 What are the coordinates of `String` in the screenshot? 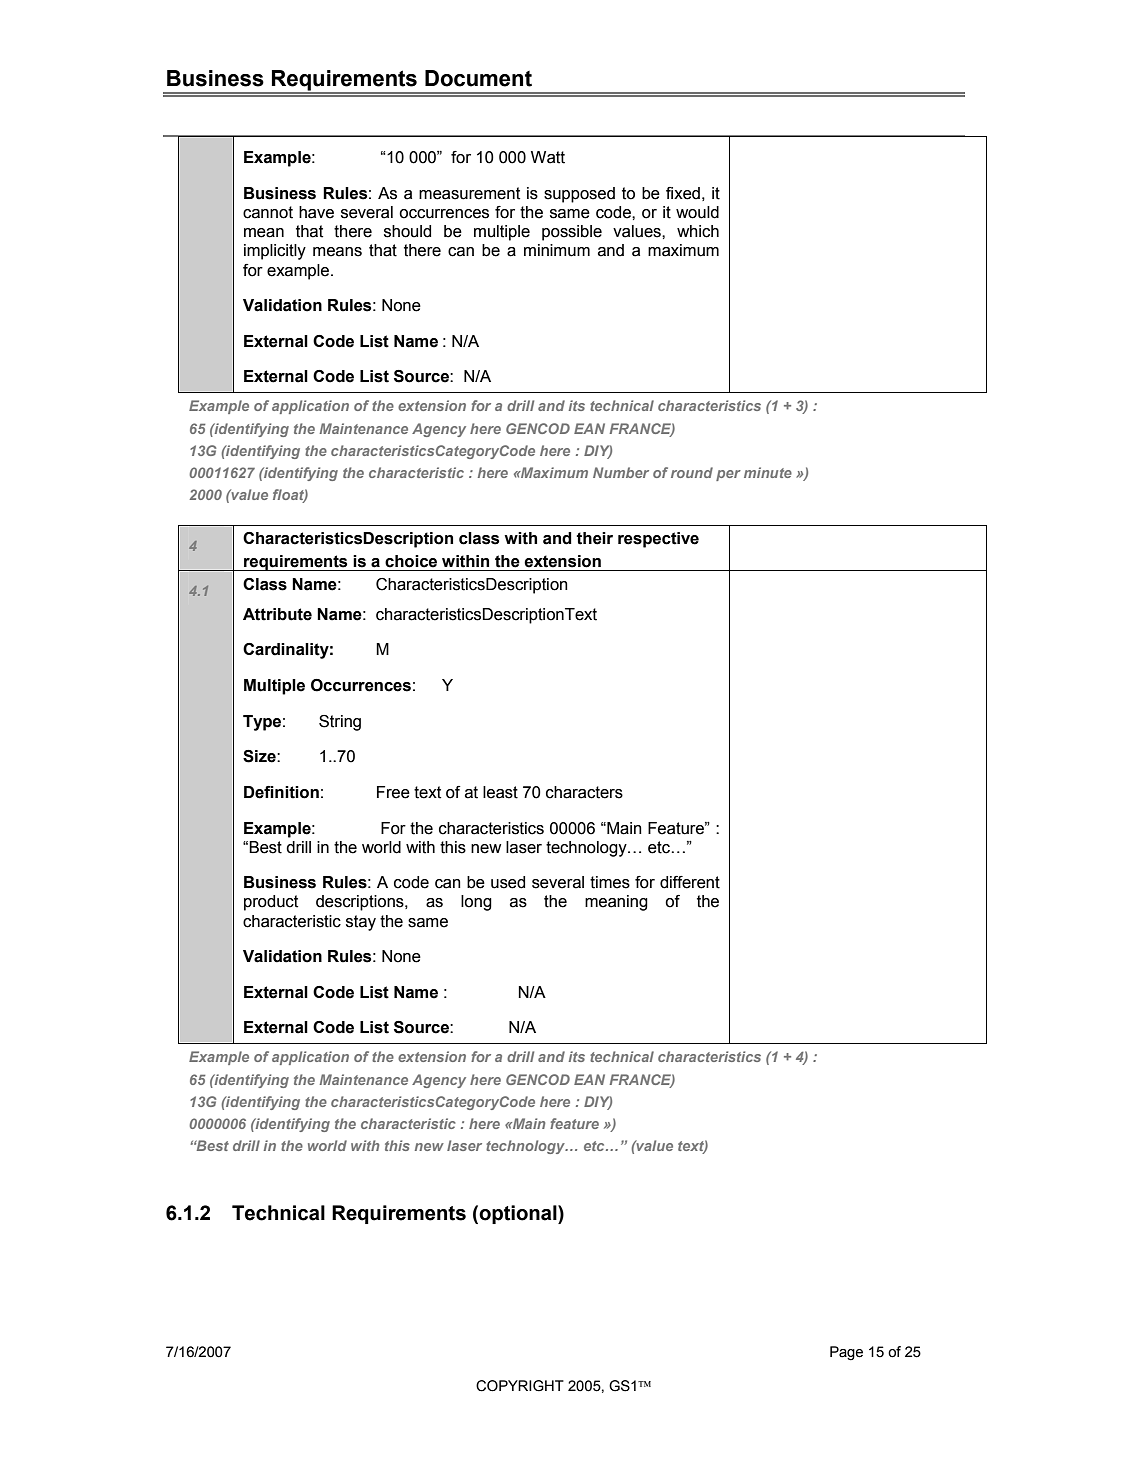 It's located at (340, 723).
